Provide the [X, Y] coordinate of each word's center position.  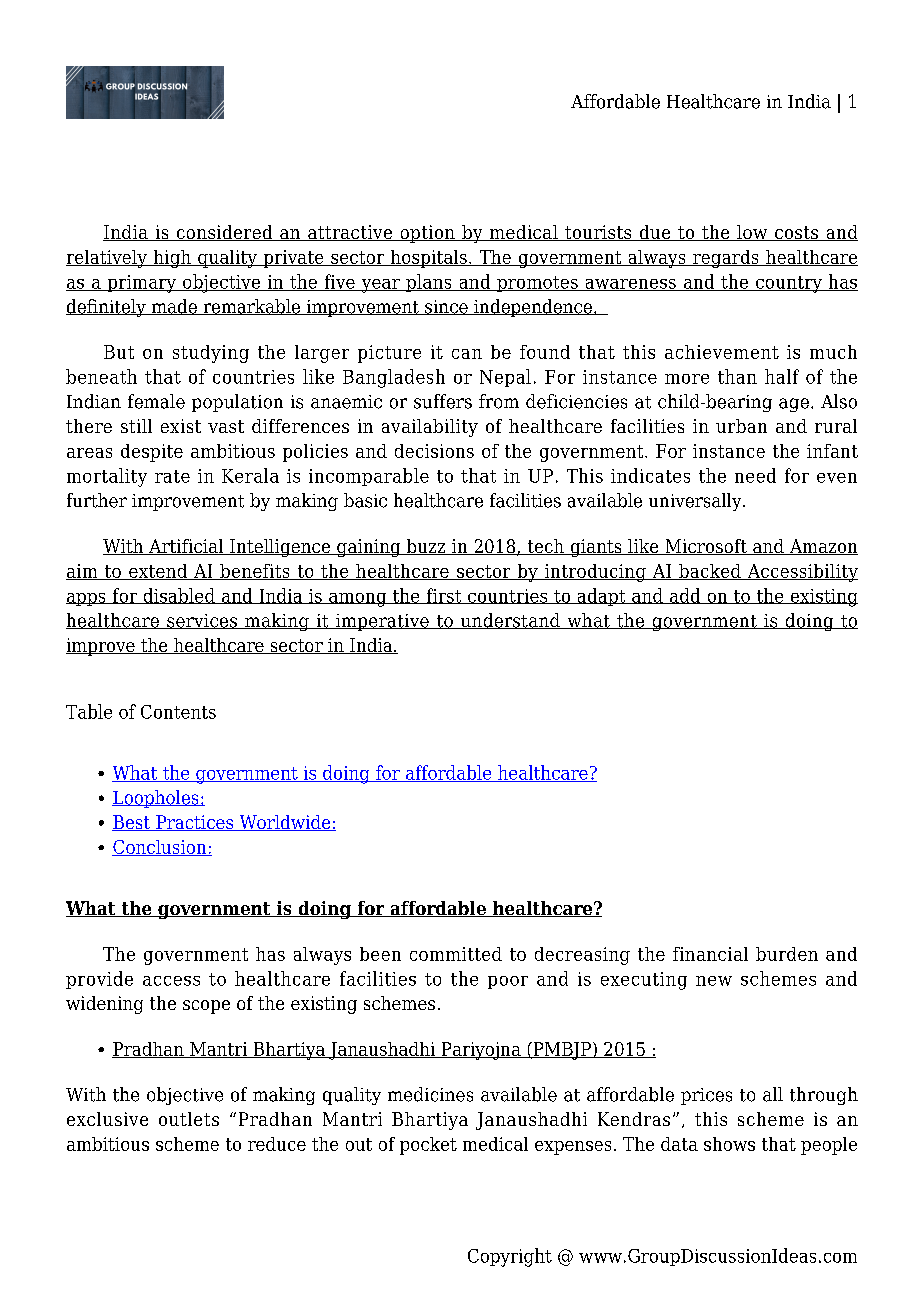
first [444, 596]
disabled [179, 596]
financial [710, 954]
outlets [189, 1119]
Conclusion [160, 848]
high [172, 259]
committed [456, 954]
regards [726, 259]
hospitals [428, 259]
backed [710, 572]
